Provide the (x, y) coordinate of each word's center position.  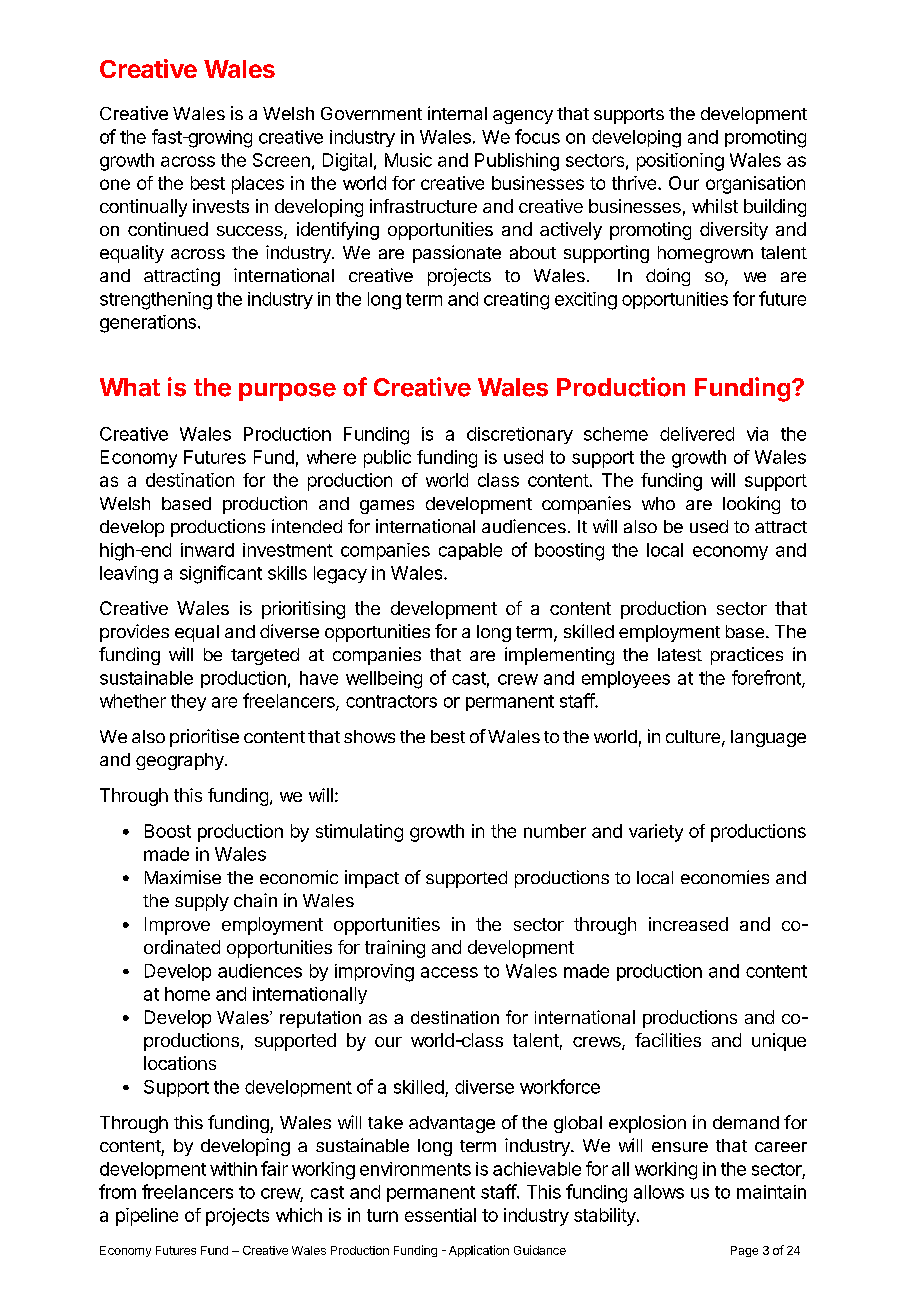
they (188, 702)
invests (221, 206)
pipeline (147, 1217)
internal (457, 113)
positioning (680, 162)
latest (680, 654)
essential (440, 1215)
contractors (391, 701)
